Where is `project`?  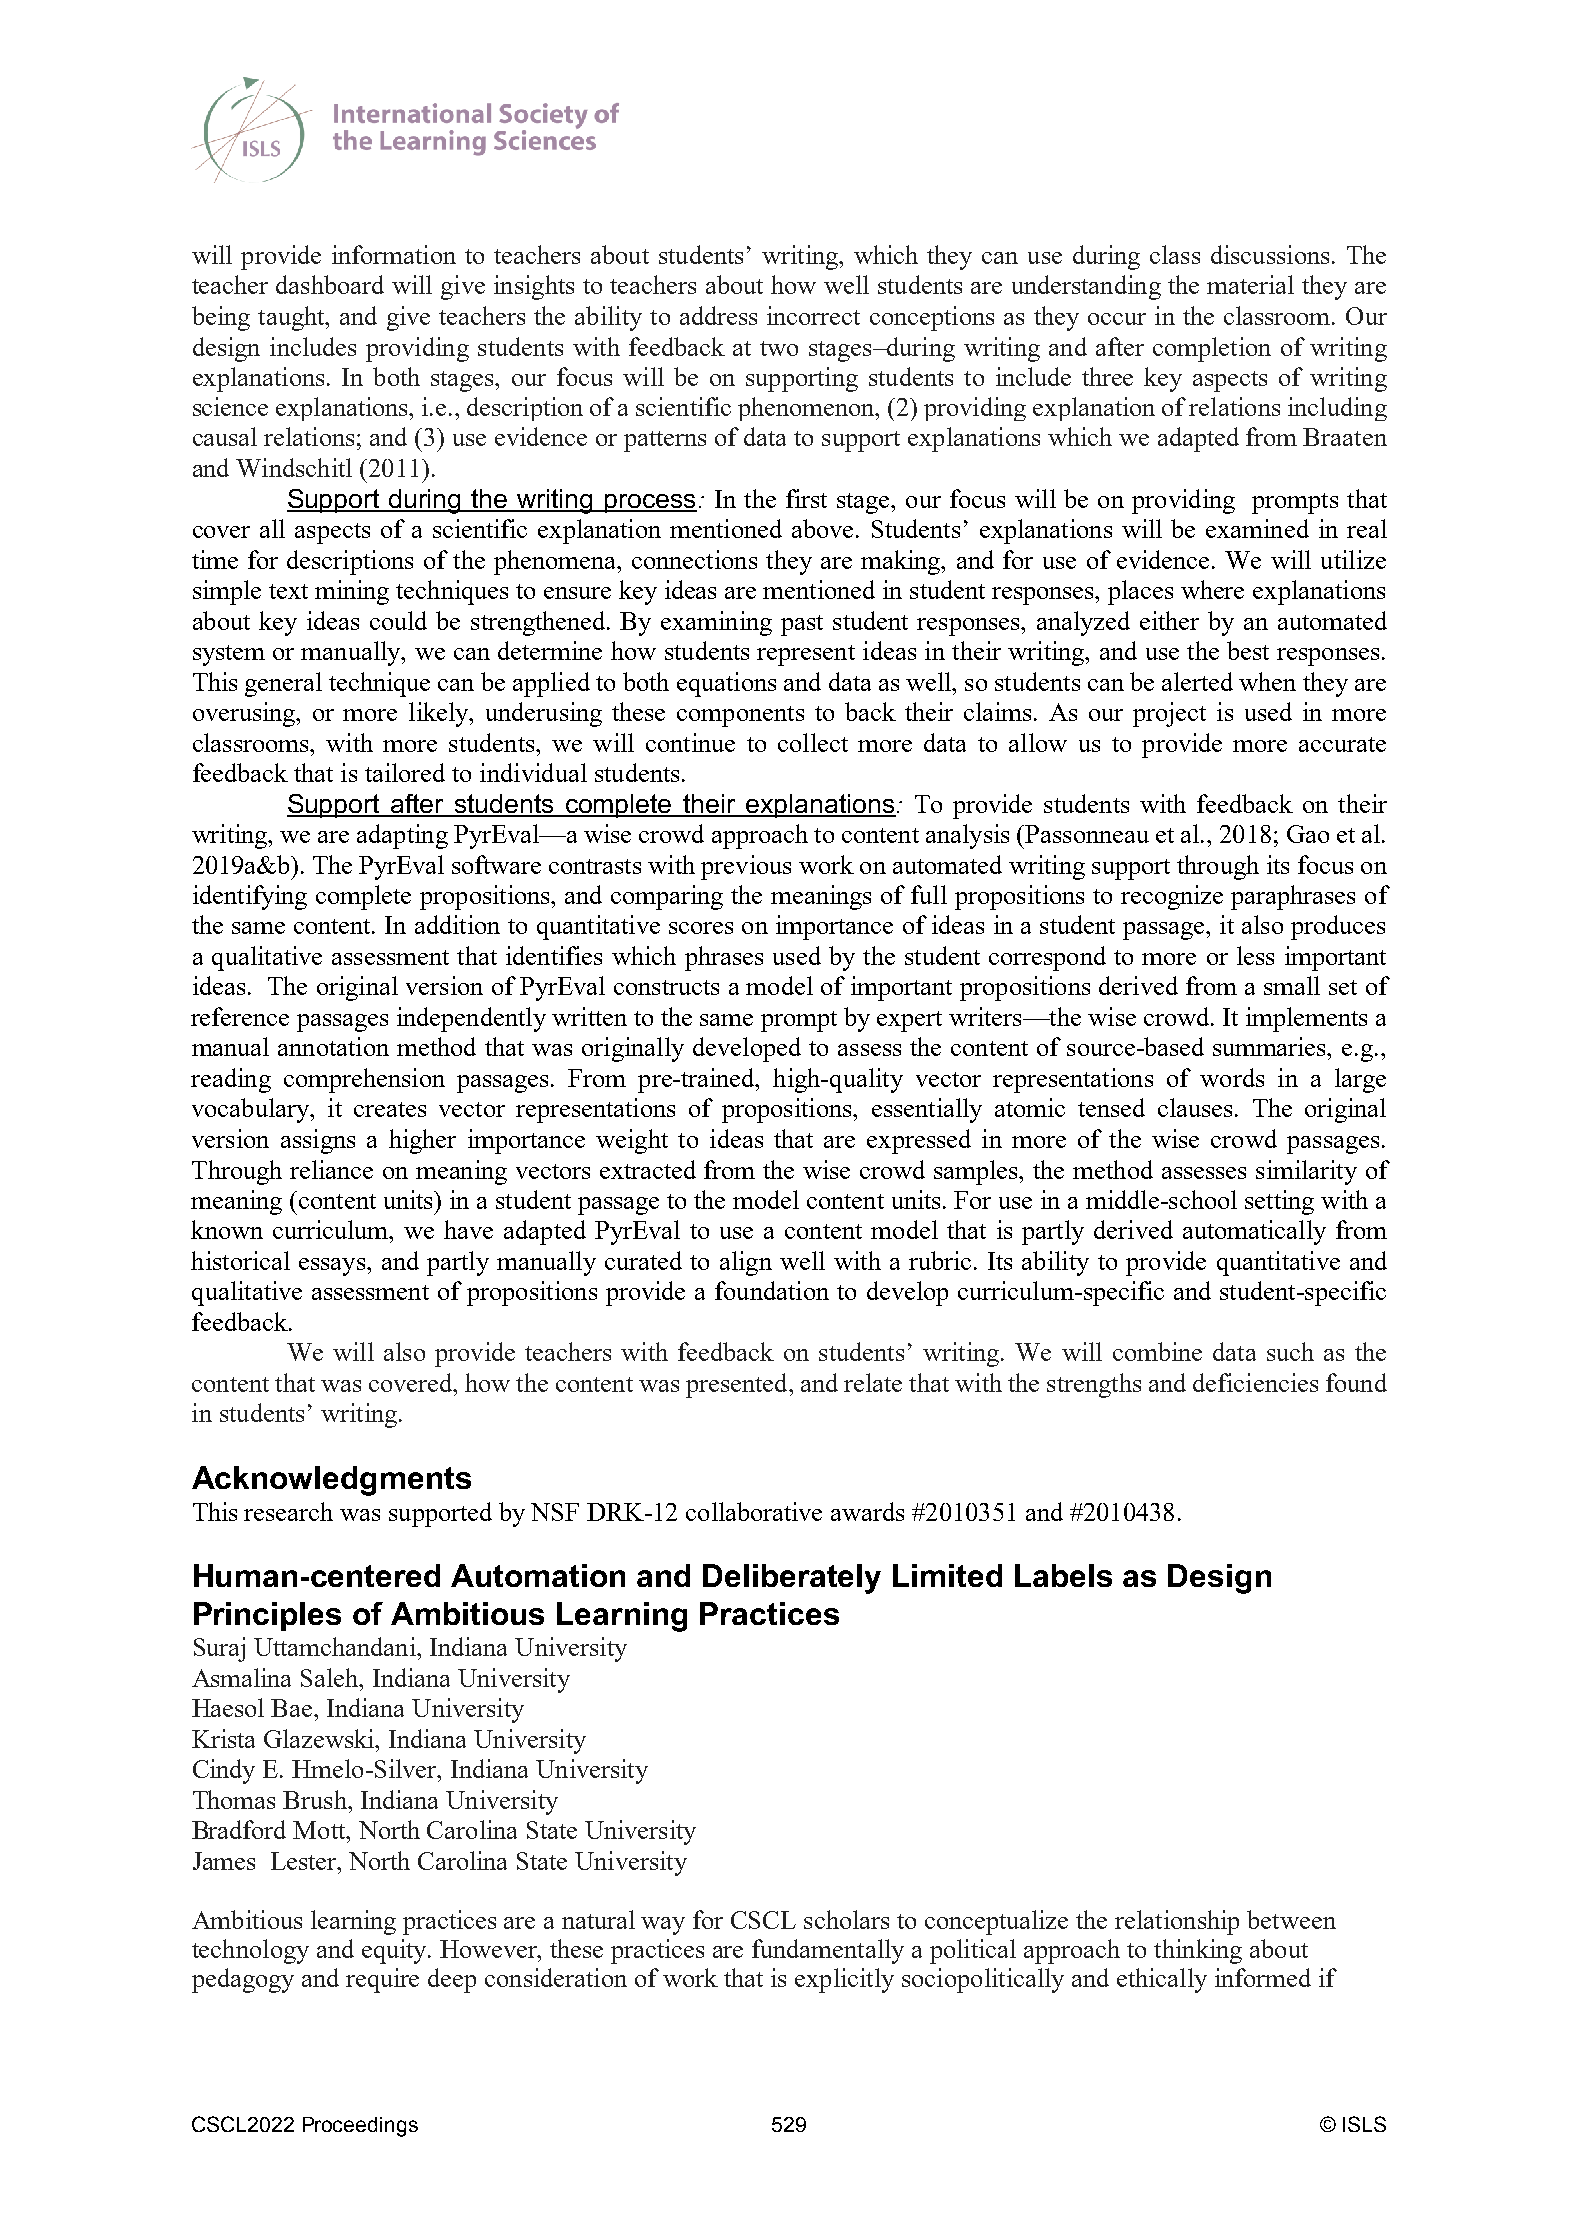
project is located at coordinates (1169, 714).
